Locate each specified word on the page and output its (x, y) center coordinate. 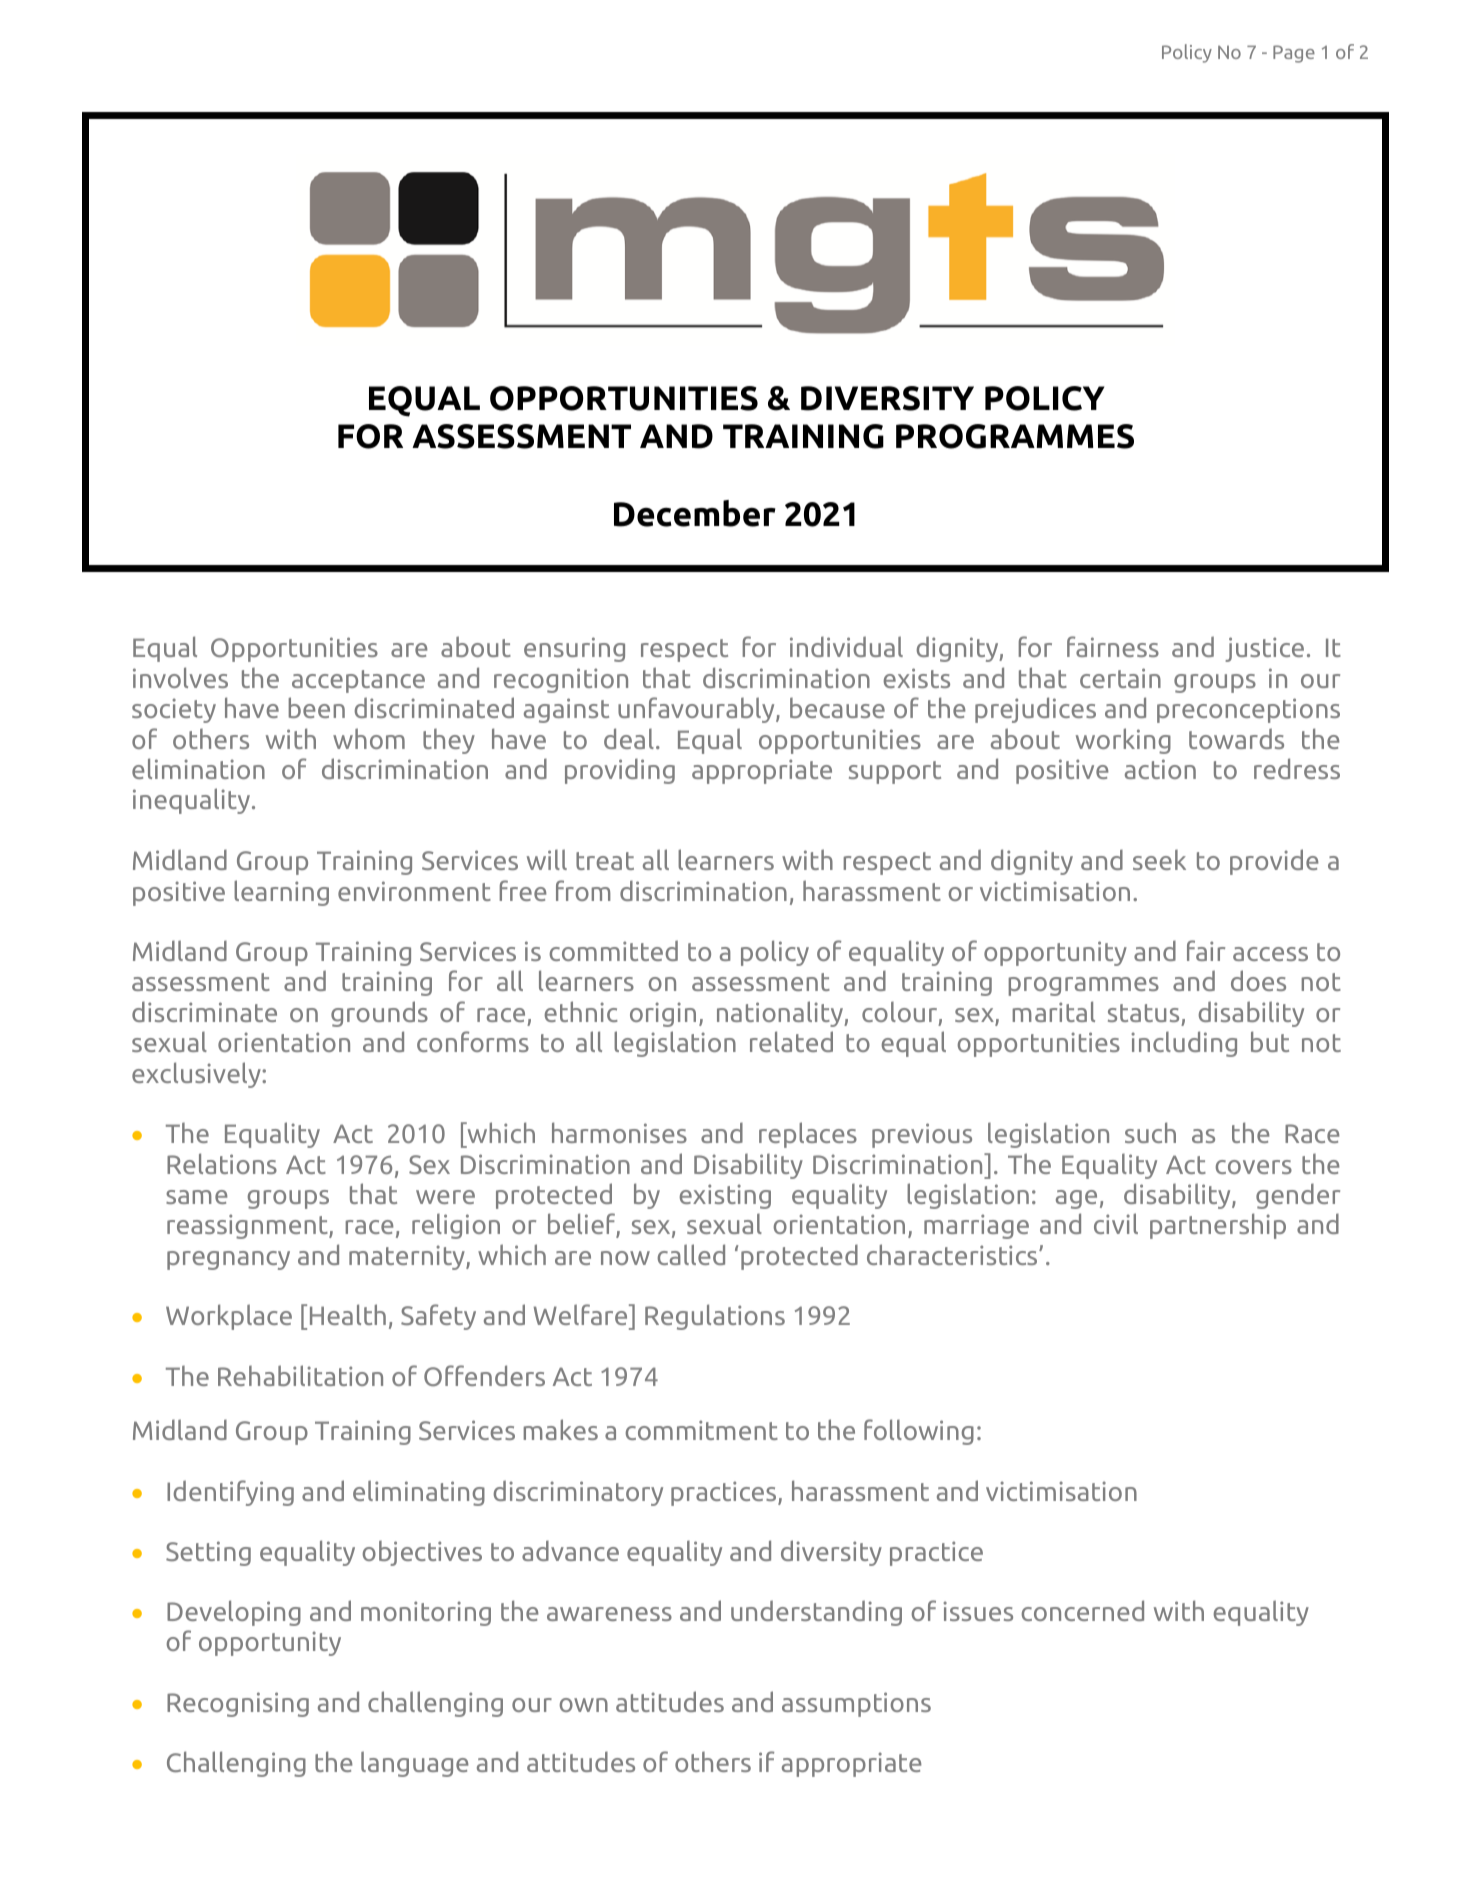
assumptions (856, 1704)
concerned (1083, 1610)
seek (1159, 859)
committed (614, 950)
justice (1264, 649)
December (695, 513)
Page (1294, 54)
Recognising (238, 1704)
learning (281, 893)
